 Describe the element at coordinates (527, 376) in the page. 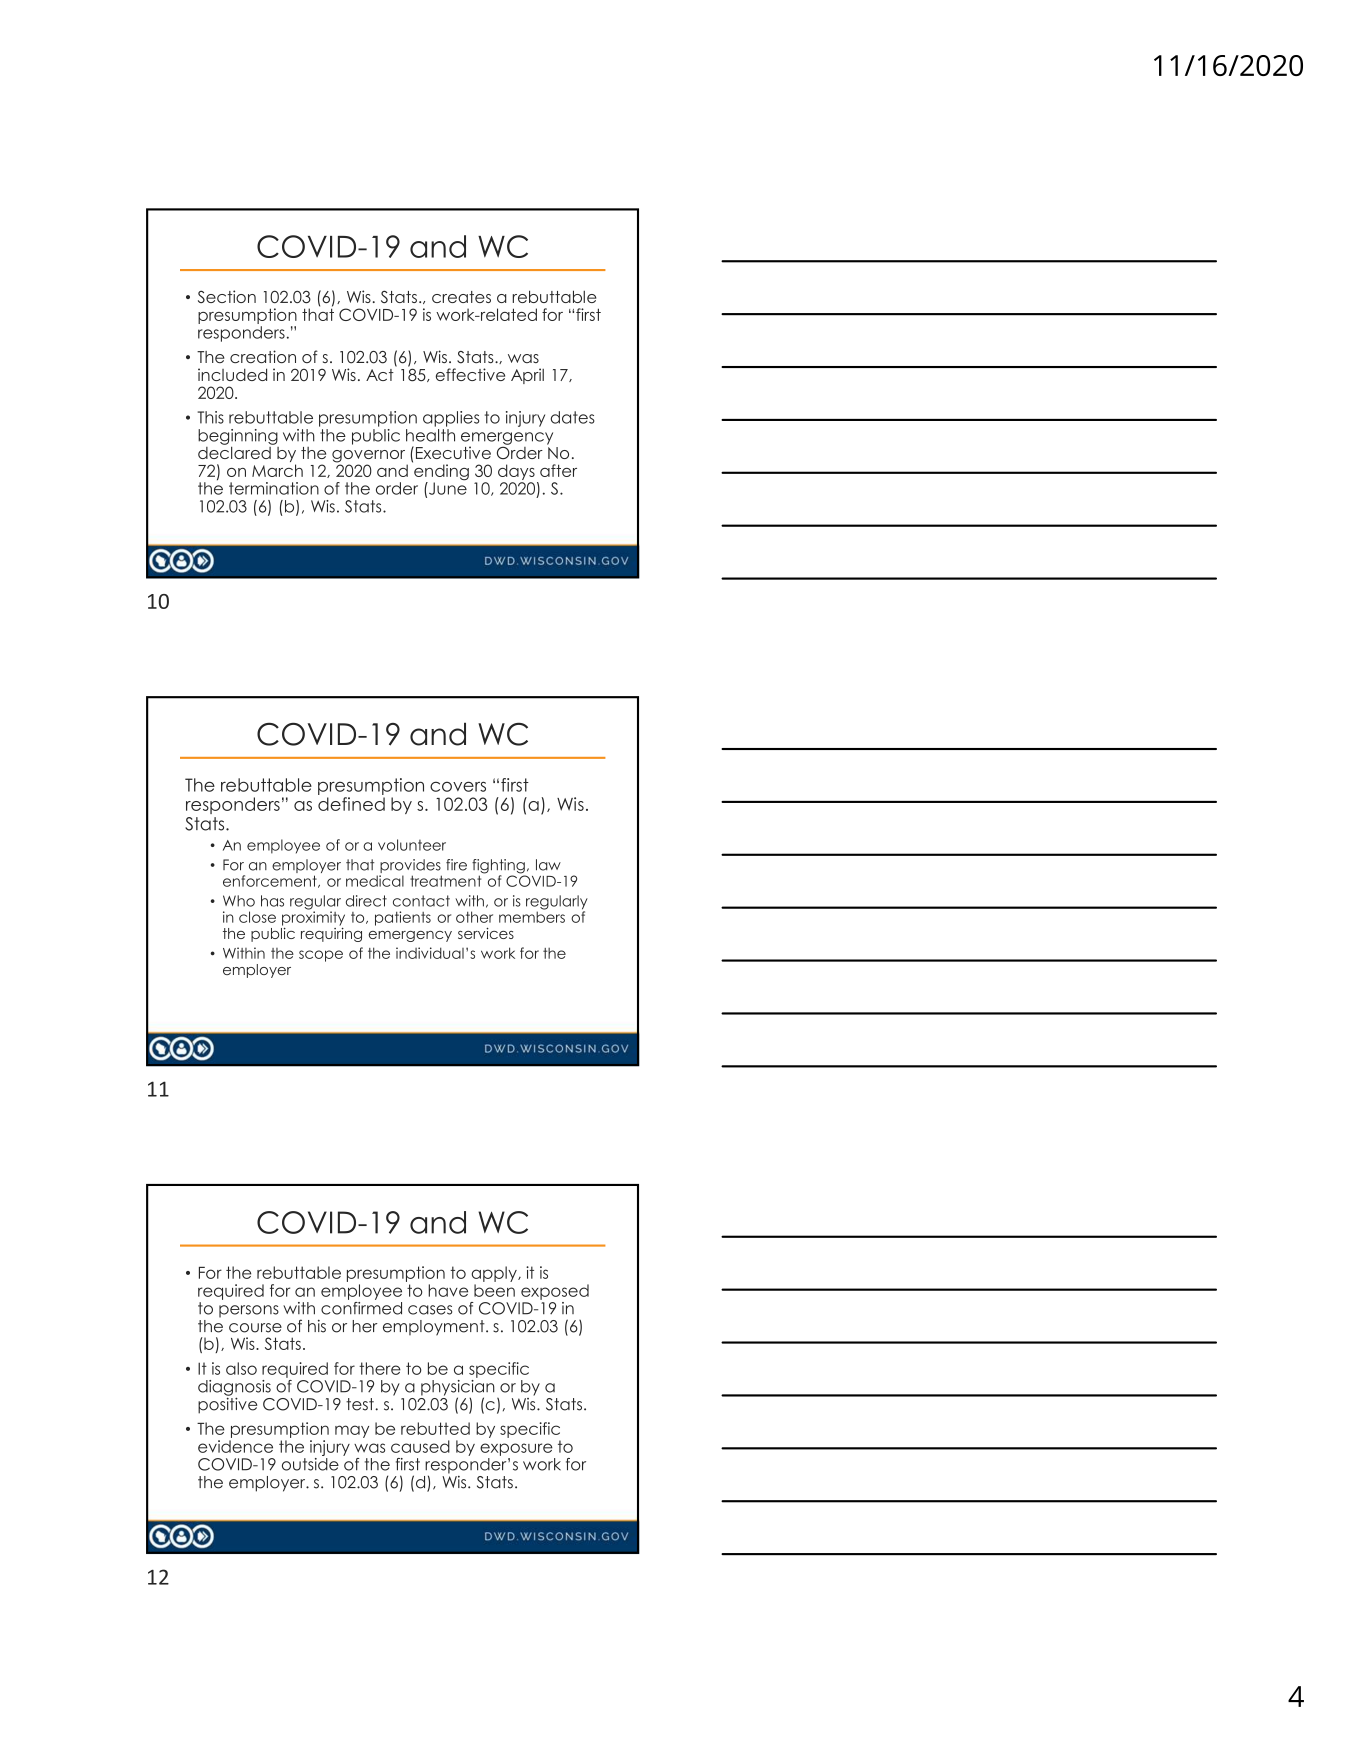

I see `April` at that location.
